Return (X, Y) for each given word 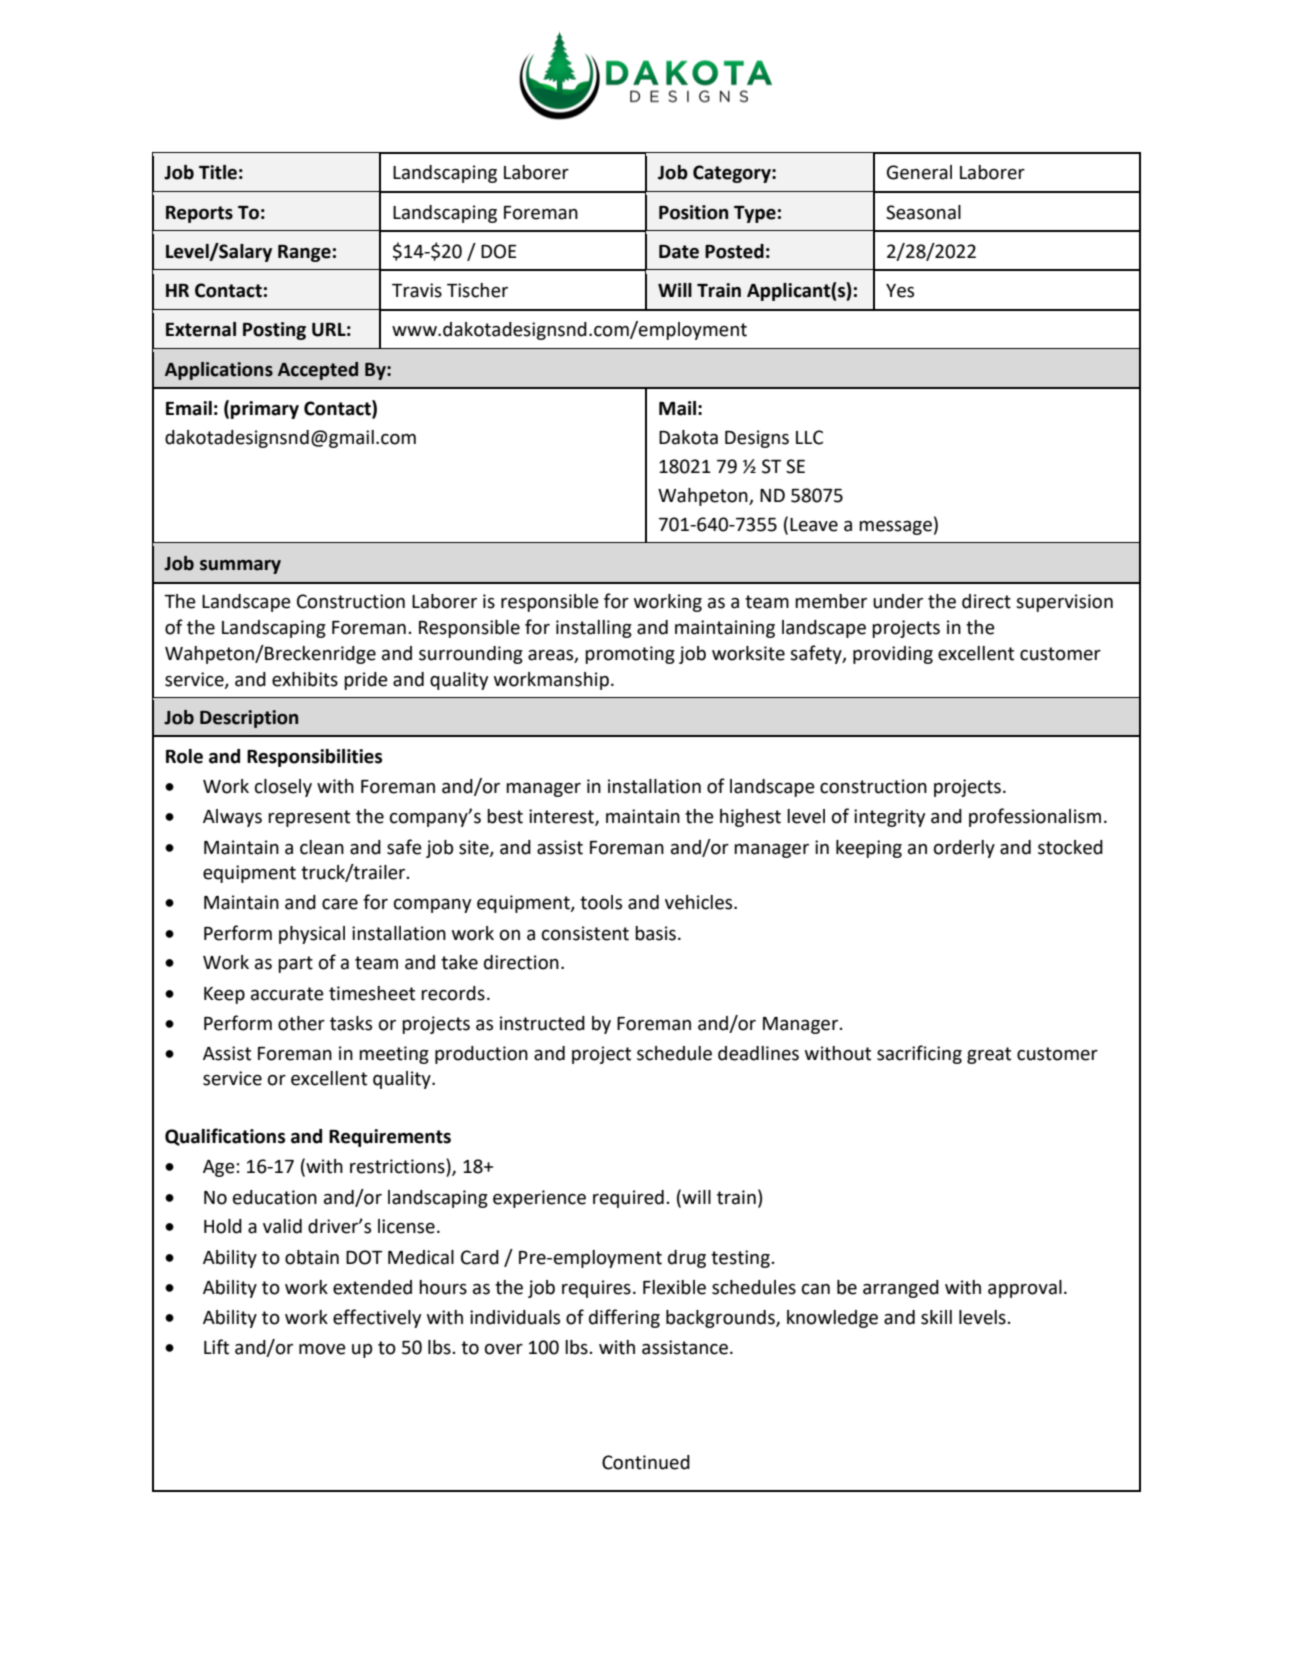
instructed (542, 1023)
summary (240, 567)
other (301, 1023)
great (989, 1055)
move (322, 1349)
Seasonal (923, 212)
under (898, 601)
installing (594, 629)
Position (693, 212)
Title (218, 172)
